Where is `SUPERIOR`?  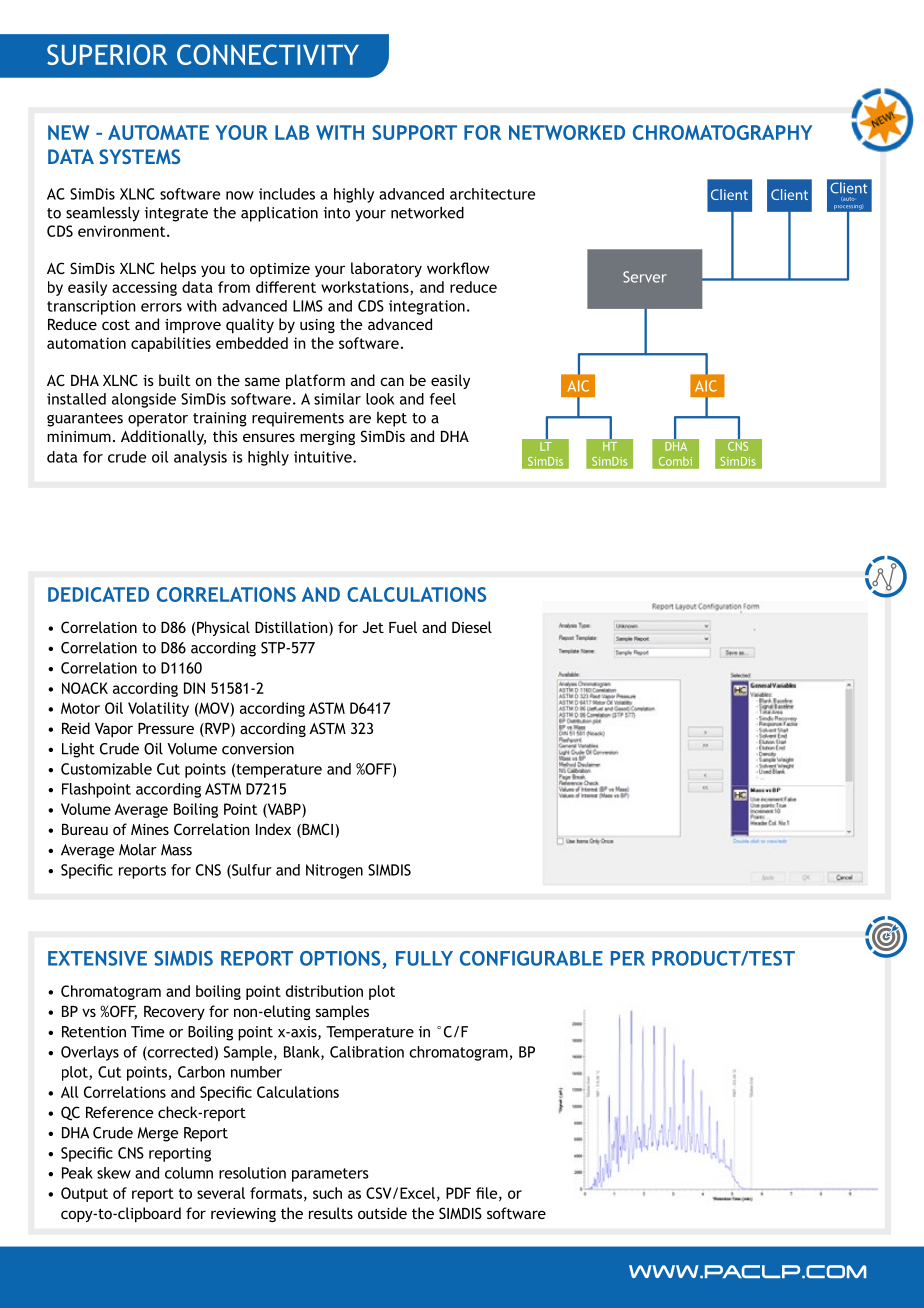
SUPERIOR is located at coordinates (107, 54).
